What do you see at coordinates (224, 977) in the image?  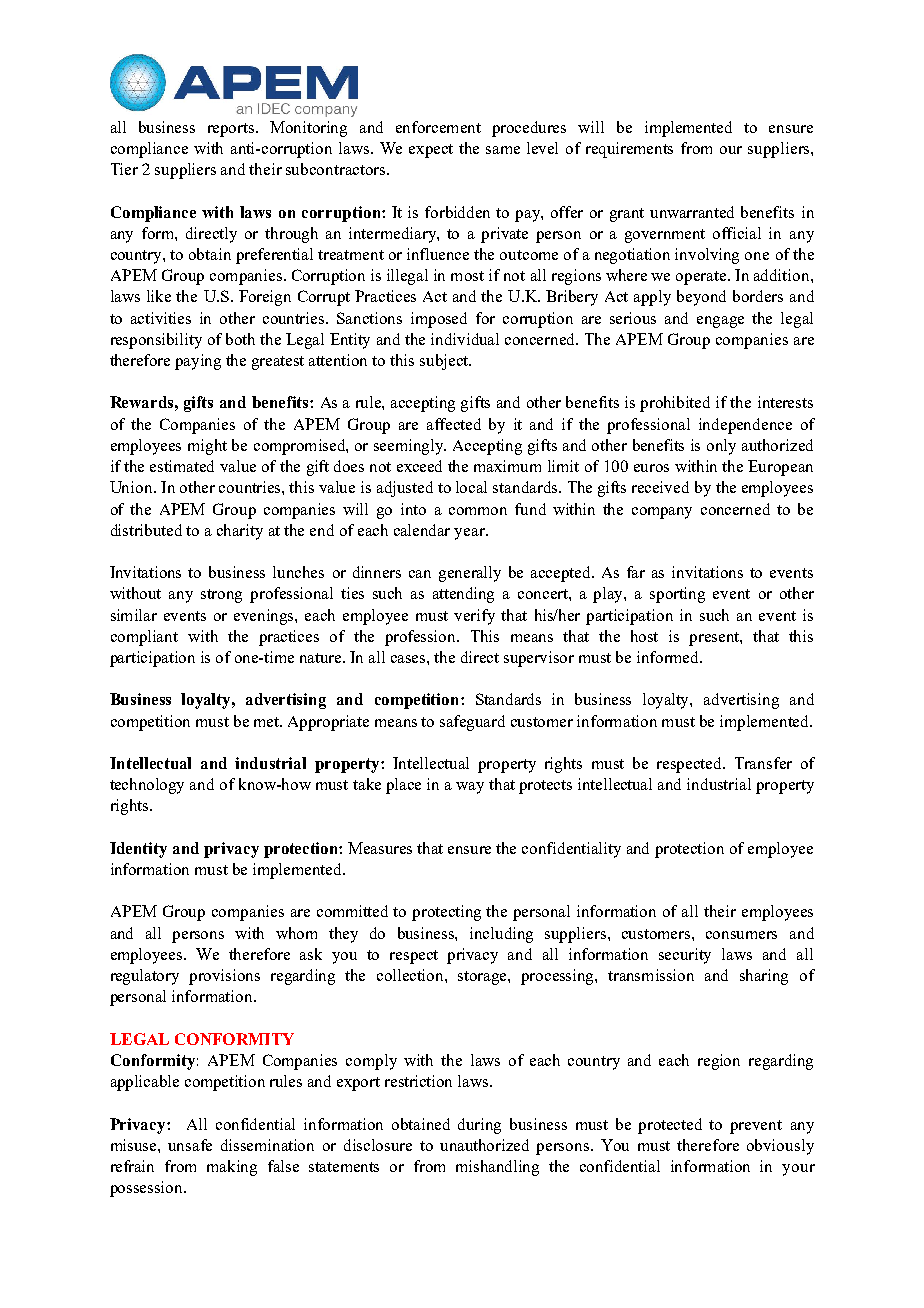 I see `provisions` at bounding box center [224, 977].
